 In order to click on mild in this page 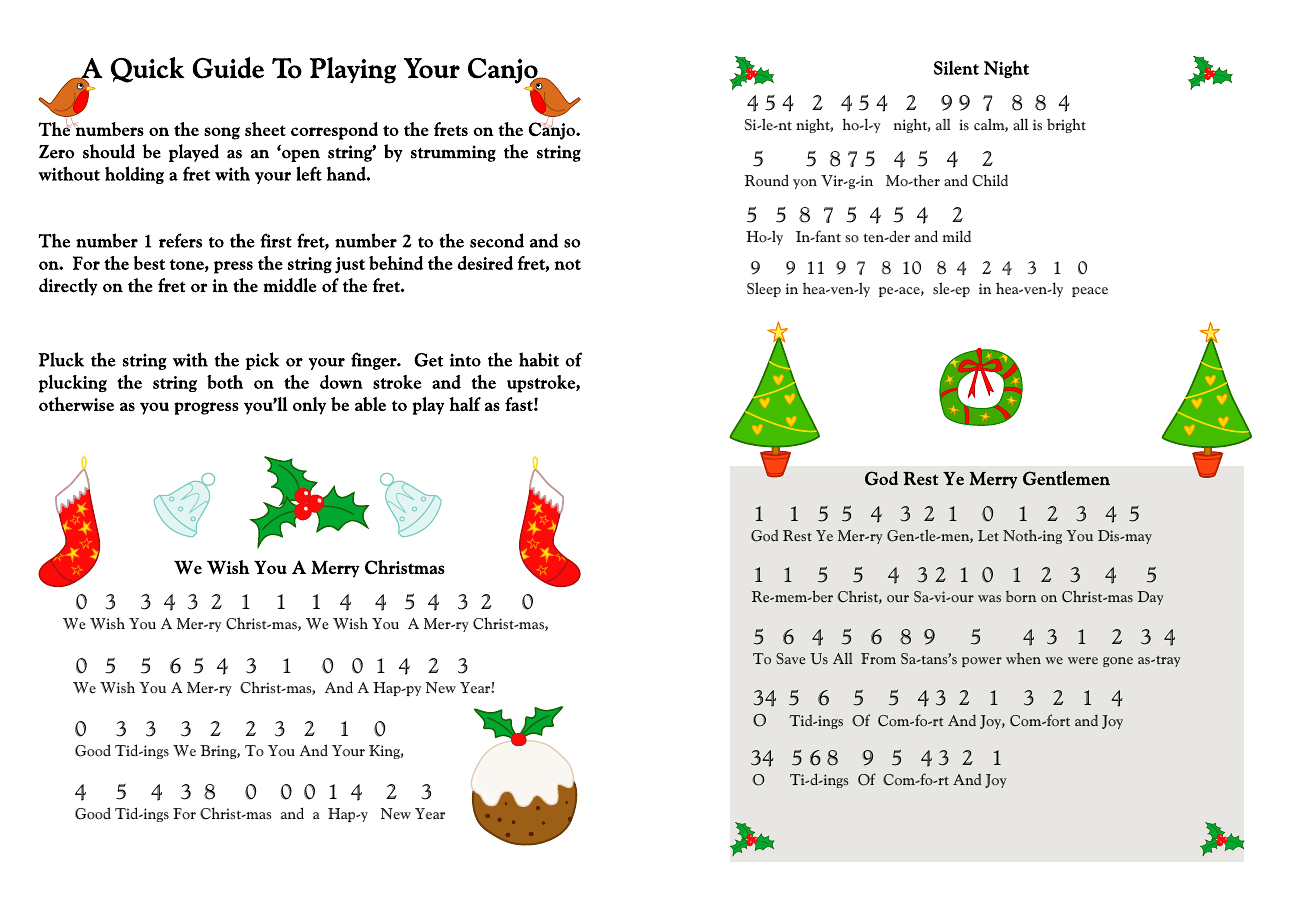, I will do `click(957, 236)`.
